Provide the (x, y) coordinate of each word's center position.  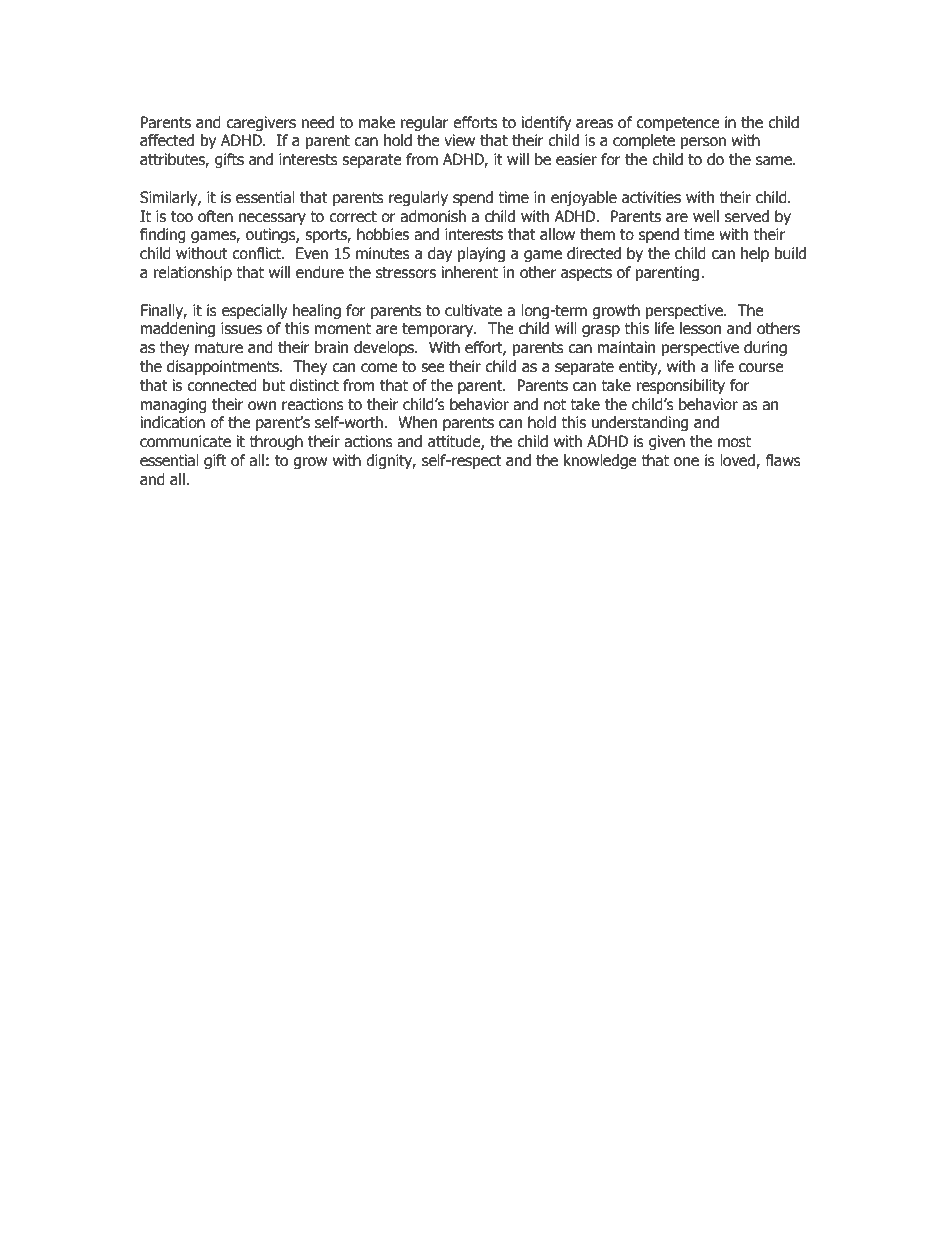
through (276, 442)
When (417, 422)
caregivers (261, 123)
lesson (700, 328)
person (703, 143)
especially (254, 311)
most (734, 442)
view (459, 140)
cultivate (473, 310)
